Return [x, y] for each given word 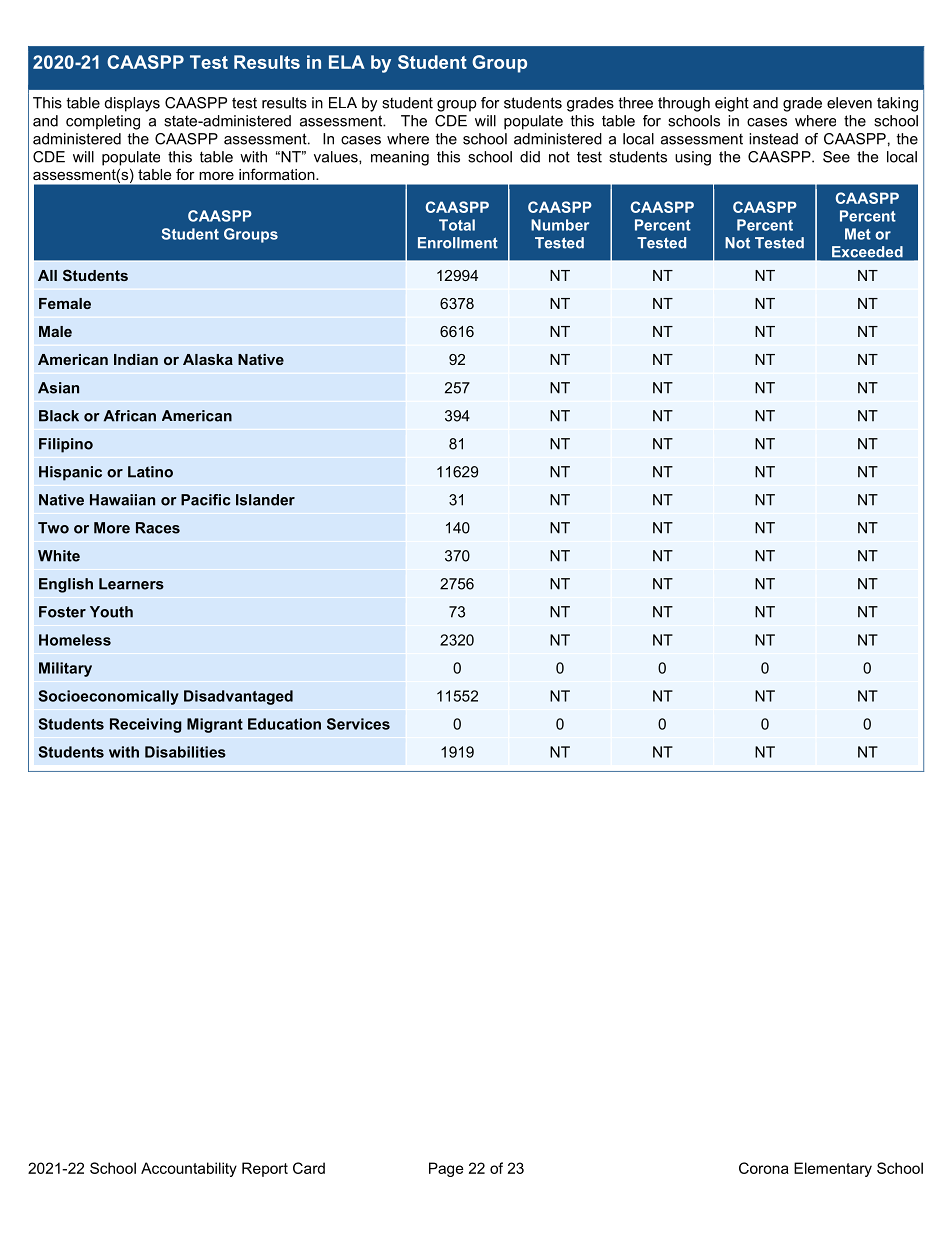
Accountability [189, 1169]
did [530, 157]
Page [446, 1169]
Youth [111, 612]
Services [358, 724]
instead [773, 139]
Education [284, 724]
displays [132, 104]
